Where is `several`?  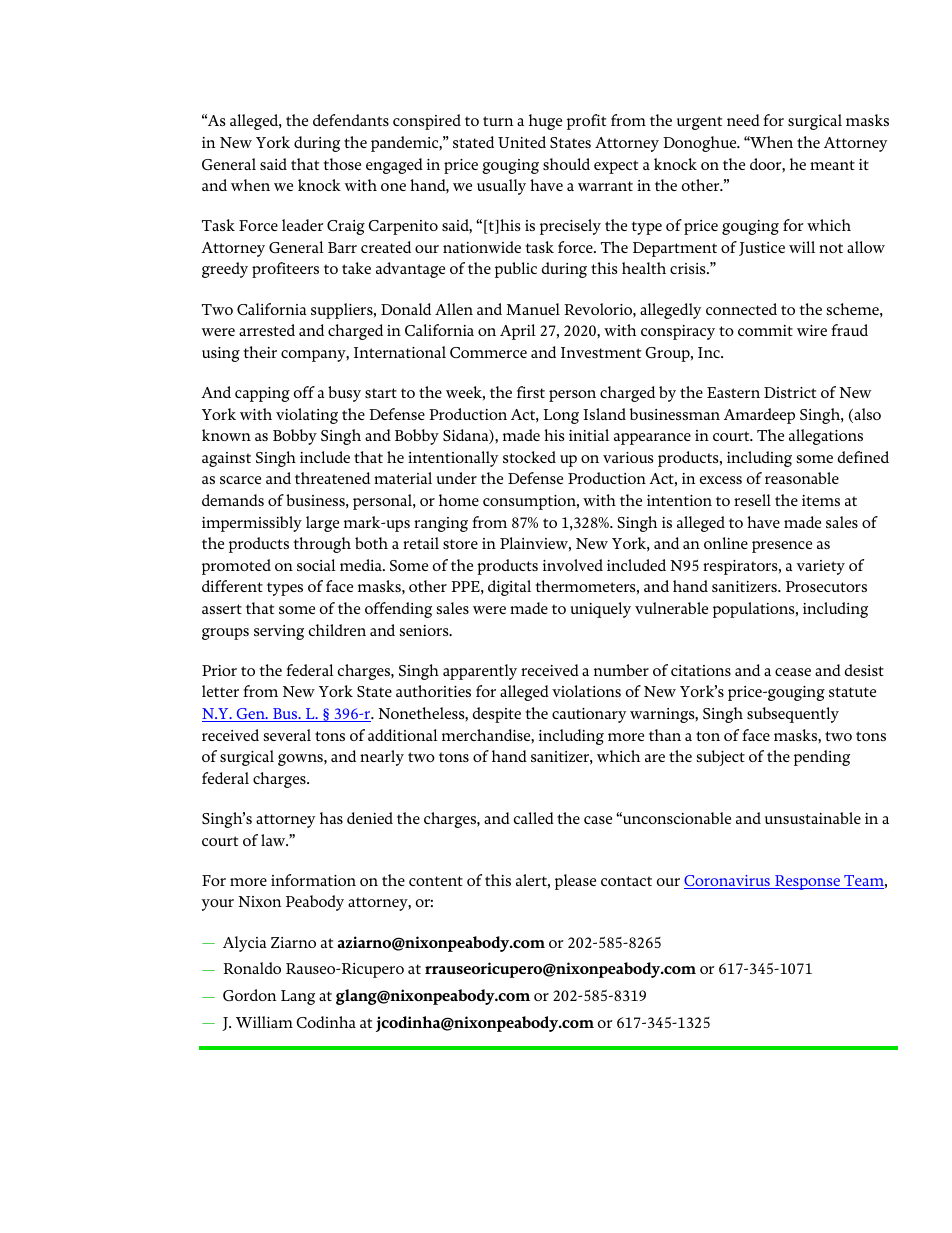
several is located at coordinates (287, 735).
